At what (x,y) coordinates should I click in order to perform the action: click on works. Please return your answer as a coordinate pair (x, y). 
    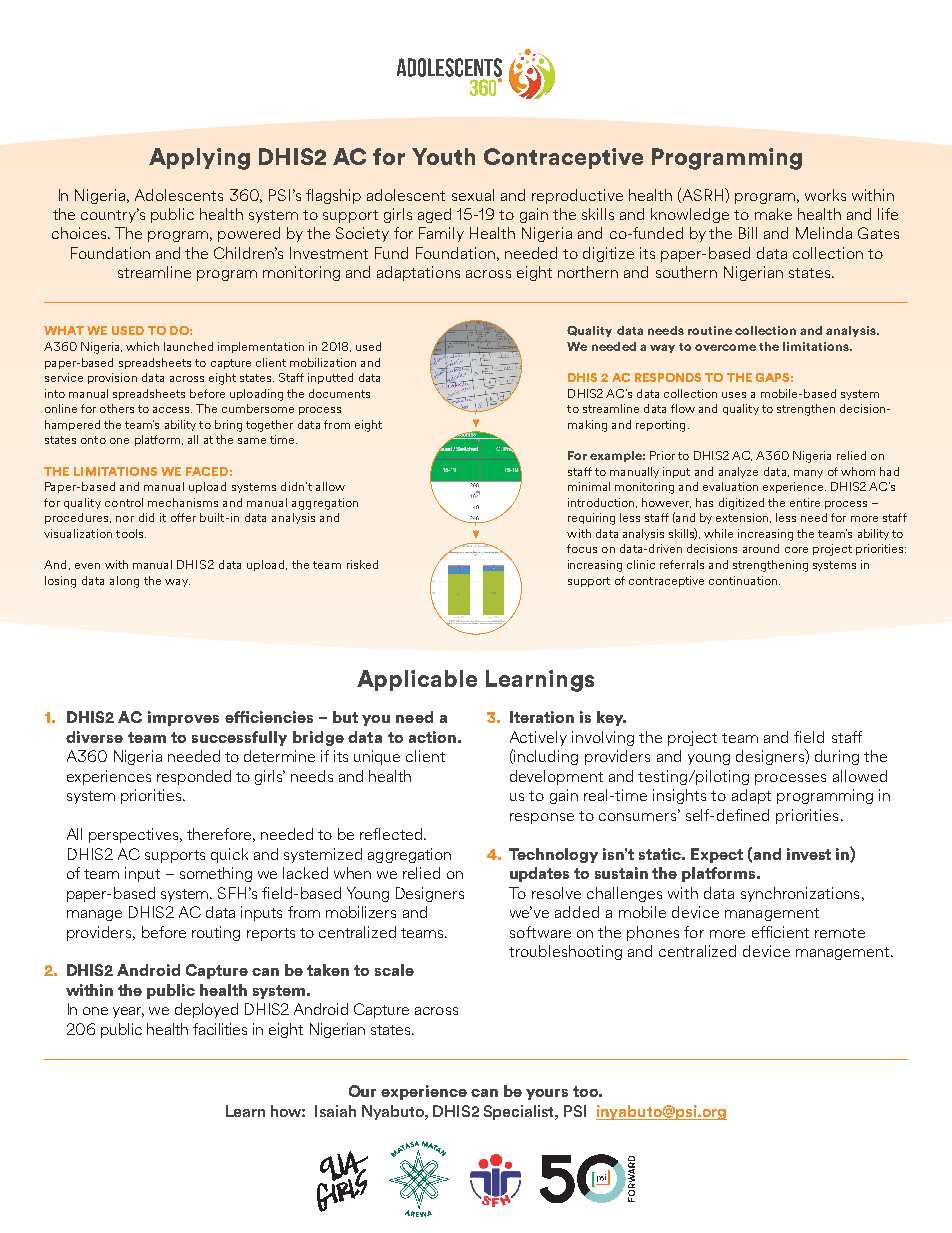
    Looking at the image, I should click on (825, 195).
